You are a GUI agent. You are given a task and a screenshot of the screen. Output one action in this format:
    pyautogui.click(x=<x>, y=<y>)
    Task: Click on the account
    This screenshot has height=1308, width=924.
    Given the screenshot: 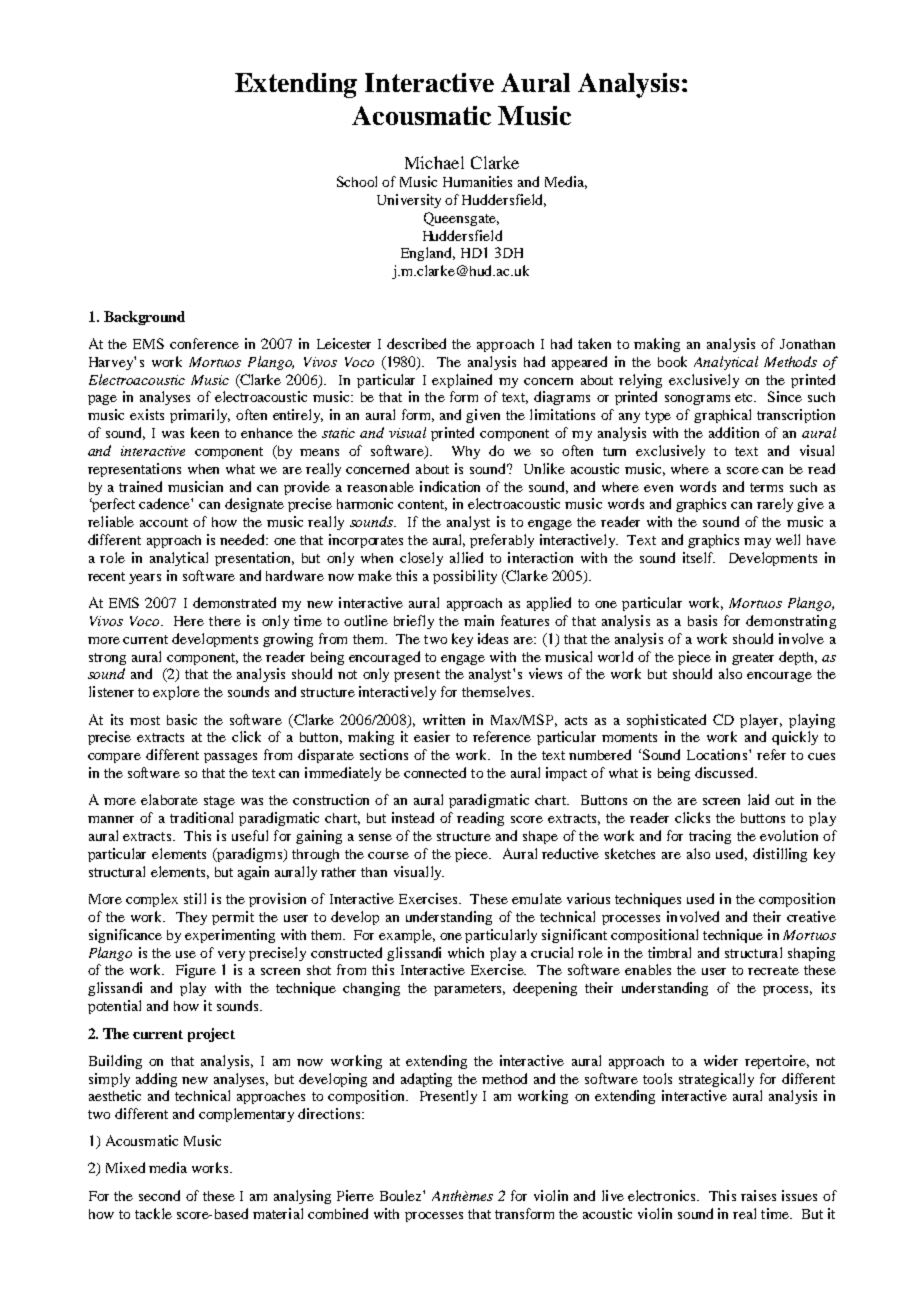 What is the action you would take?
    pyautogui.click(x=164, y=522)
